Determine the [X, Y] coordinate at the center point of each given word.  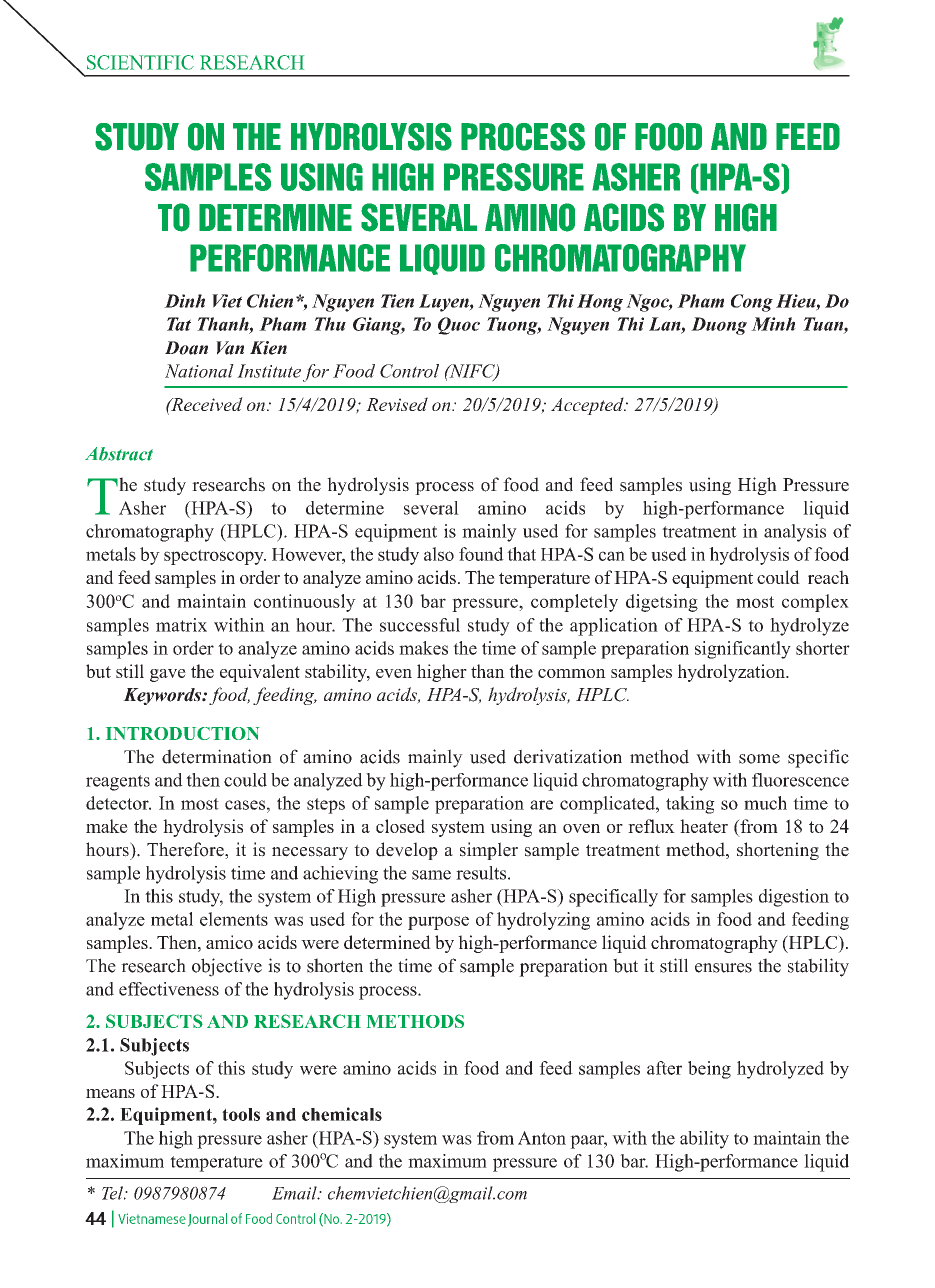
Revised [397, 404]
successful [420, 625]
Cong [752, 303]
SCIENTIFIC [140, 62]
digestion [794, 898]
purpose [438, 923]
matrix [181, 625]
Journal [207, 1220]
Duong [719, 326]
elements [234, 919]
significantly [743, 650]
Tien [397, 301]
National [199, 371]
